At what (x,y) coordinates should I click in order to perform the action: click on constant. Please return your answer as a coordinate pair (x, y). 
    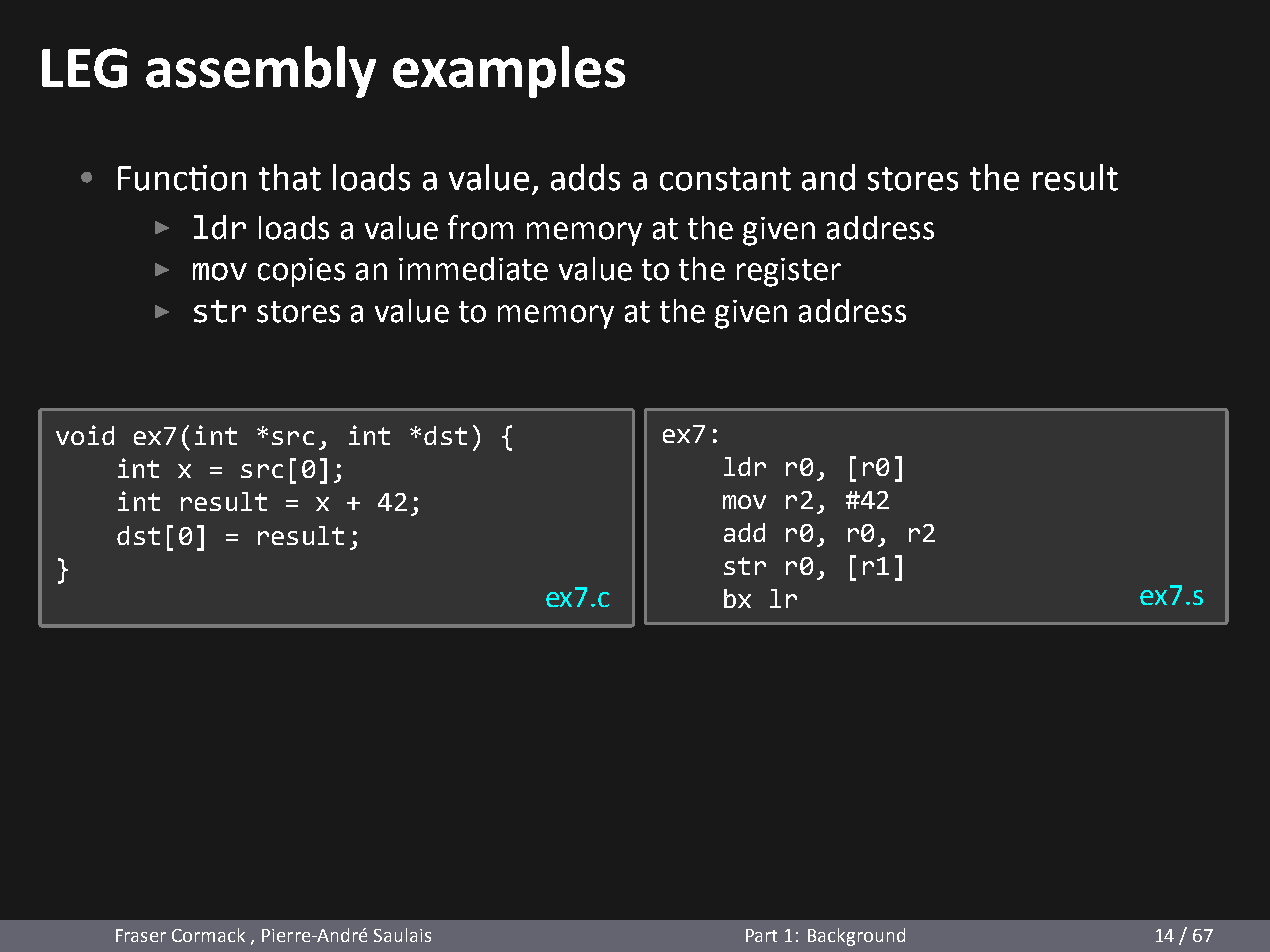
    Looking at the image, I should click on (725, 179).
